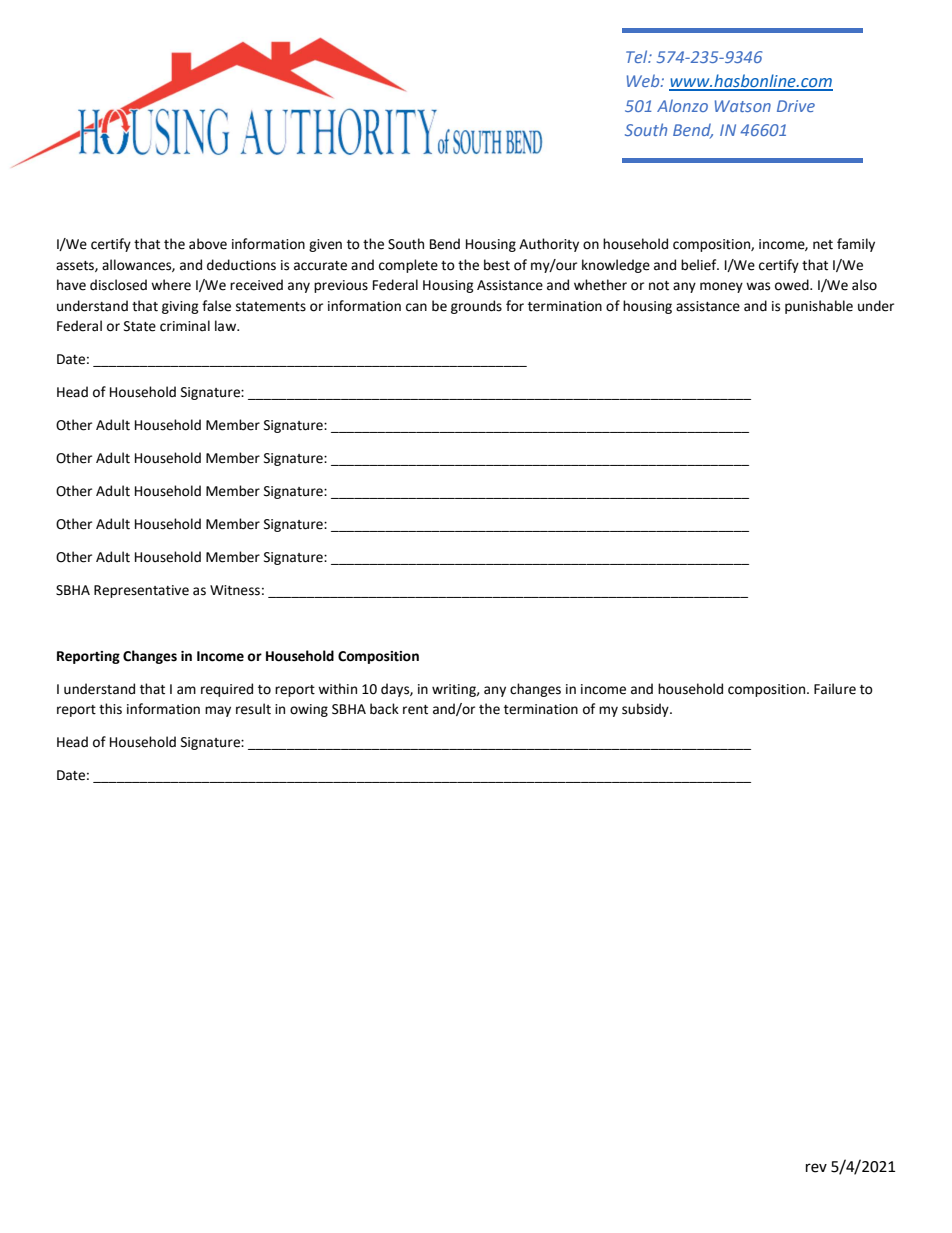 This screenshot has width=952, height=1233. I want to click on net, so click(823, 245).
